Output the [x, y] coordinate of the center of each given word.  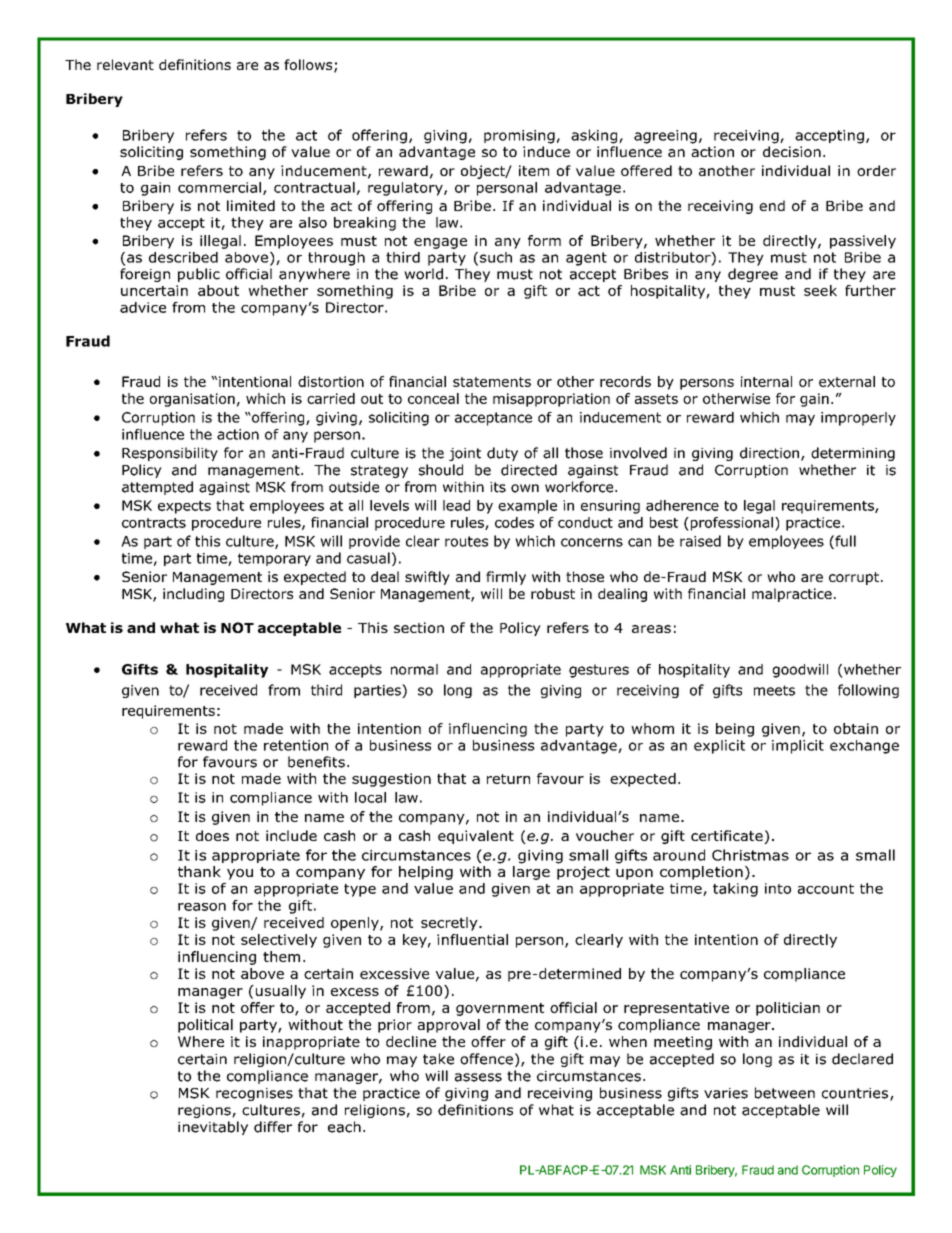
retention [296, 745]
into [778, 888]
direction [769, 453]
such [496, 257]
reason [202, 907]
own [525, 488]
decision [792, 151]
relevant [125, 64]
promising [519, 137]
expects [184, 507]
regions [205, 1111]
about [218, 290]
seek [820, 290]
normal [414, 669]
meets [774, 690]
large [531, 873]
